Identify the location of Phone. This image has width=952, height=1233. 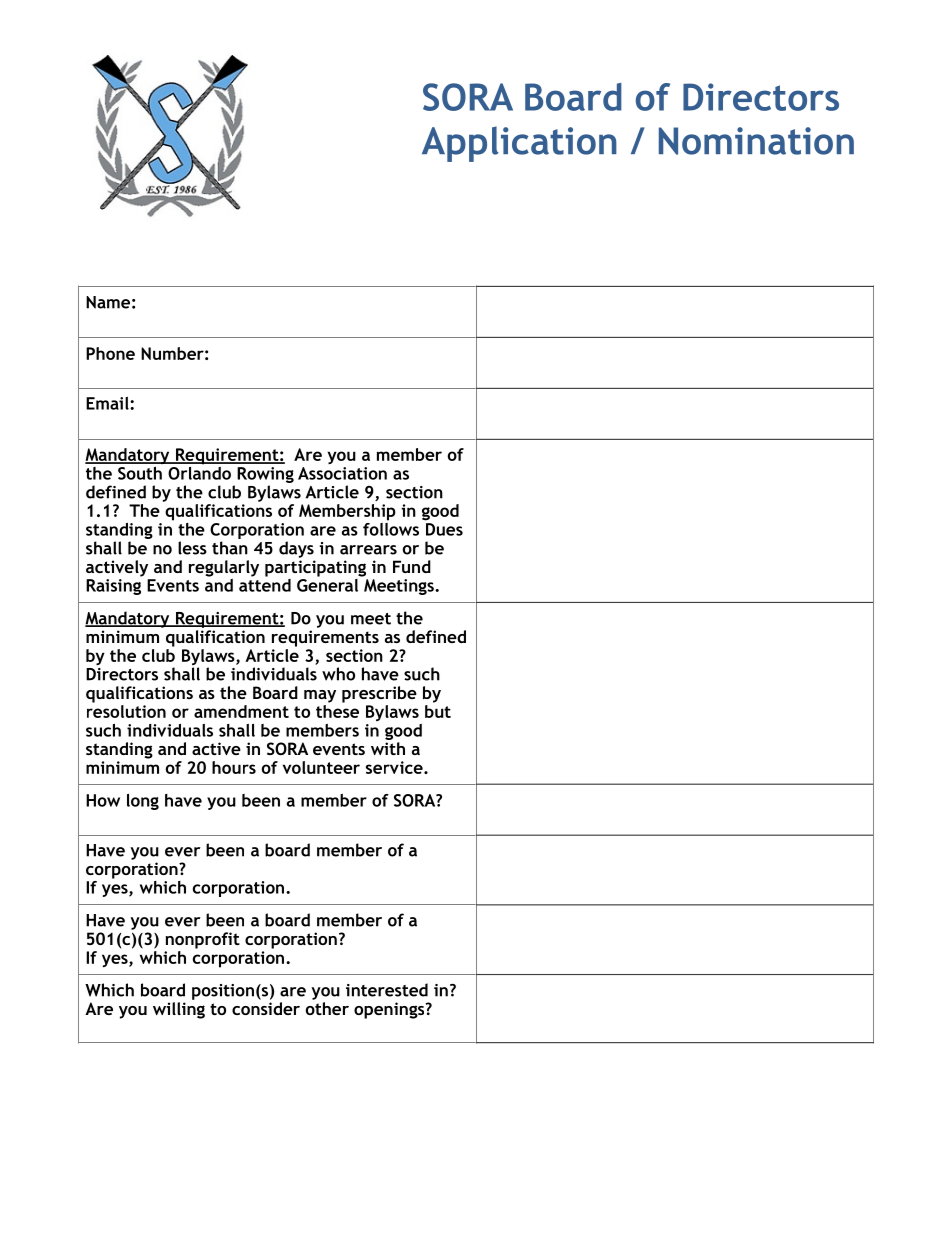
(110, 353).
